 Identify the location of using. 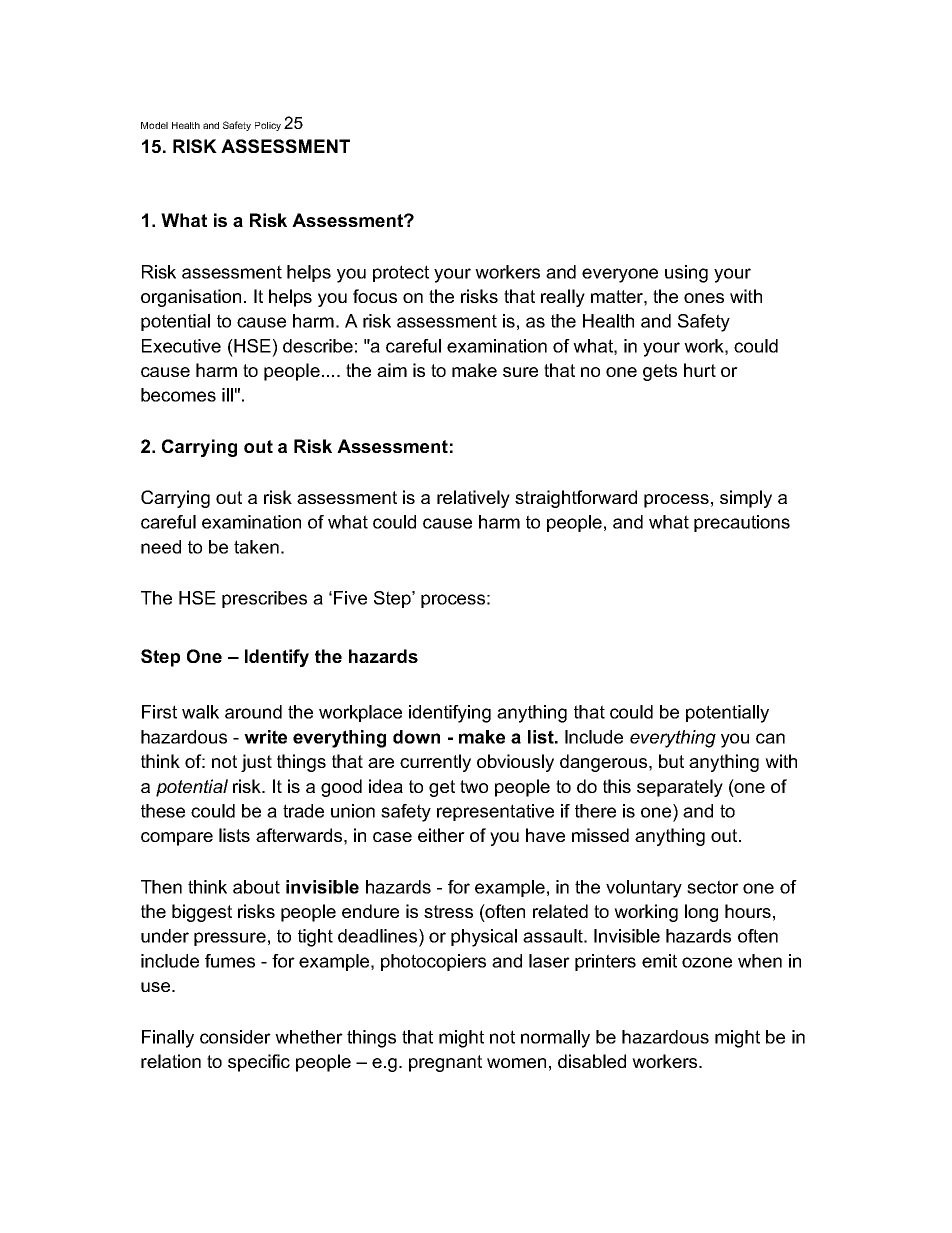
(686, 274).
